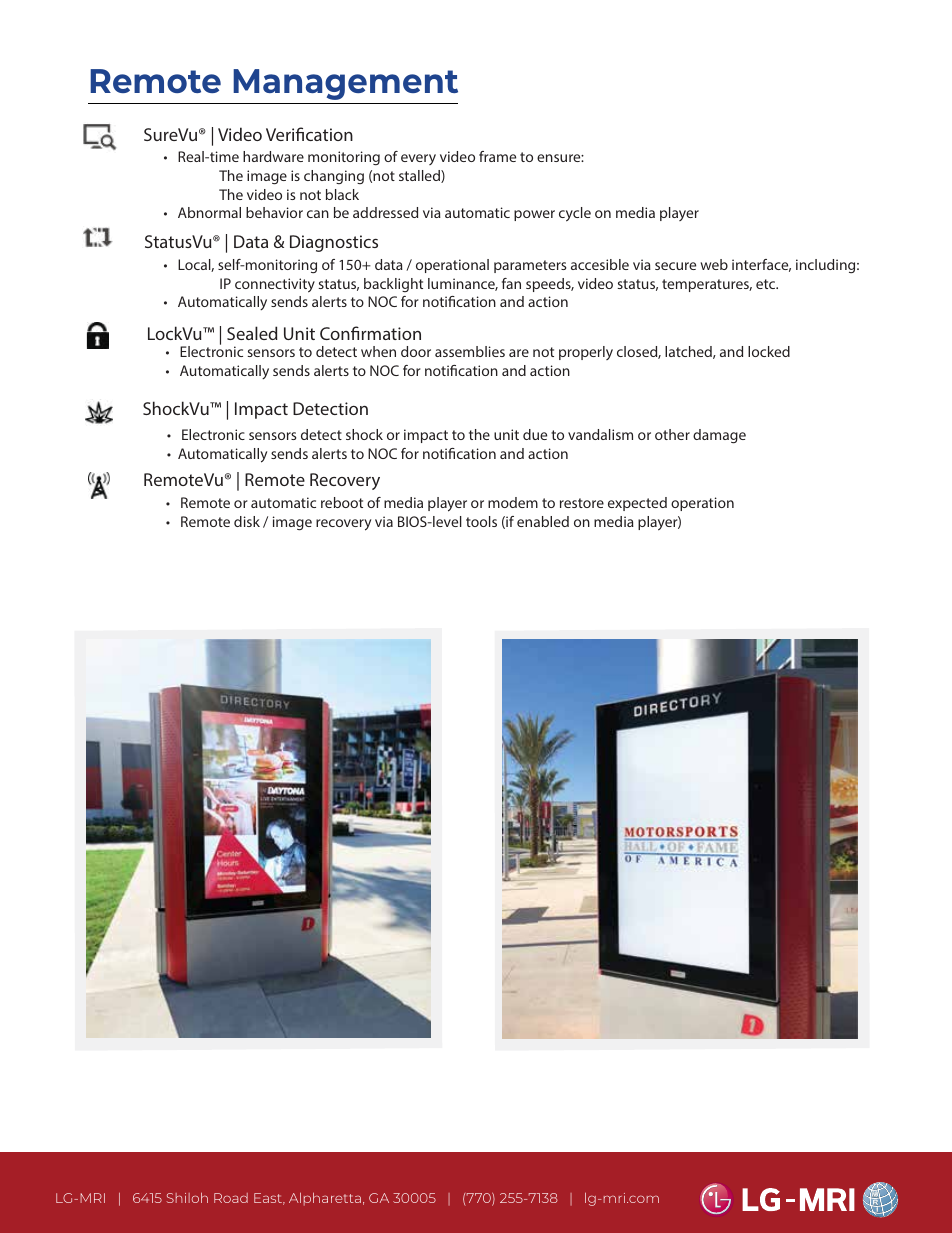 The image size is (952, 1233). What do you see at coordinates (511, 283) in the screenshot?
I see `fan` at bounding box center [511, 283].
